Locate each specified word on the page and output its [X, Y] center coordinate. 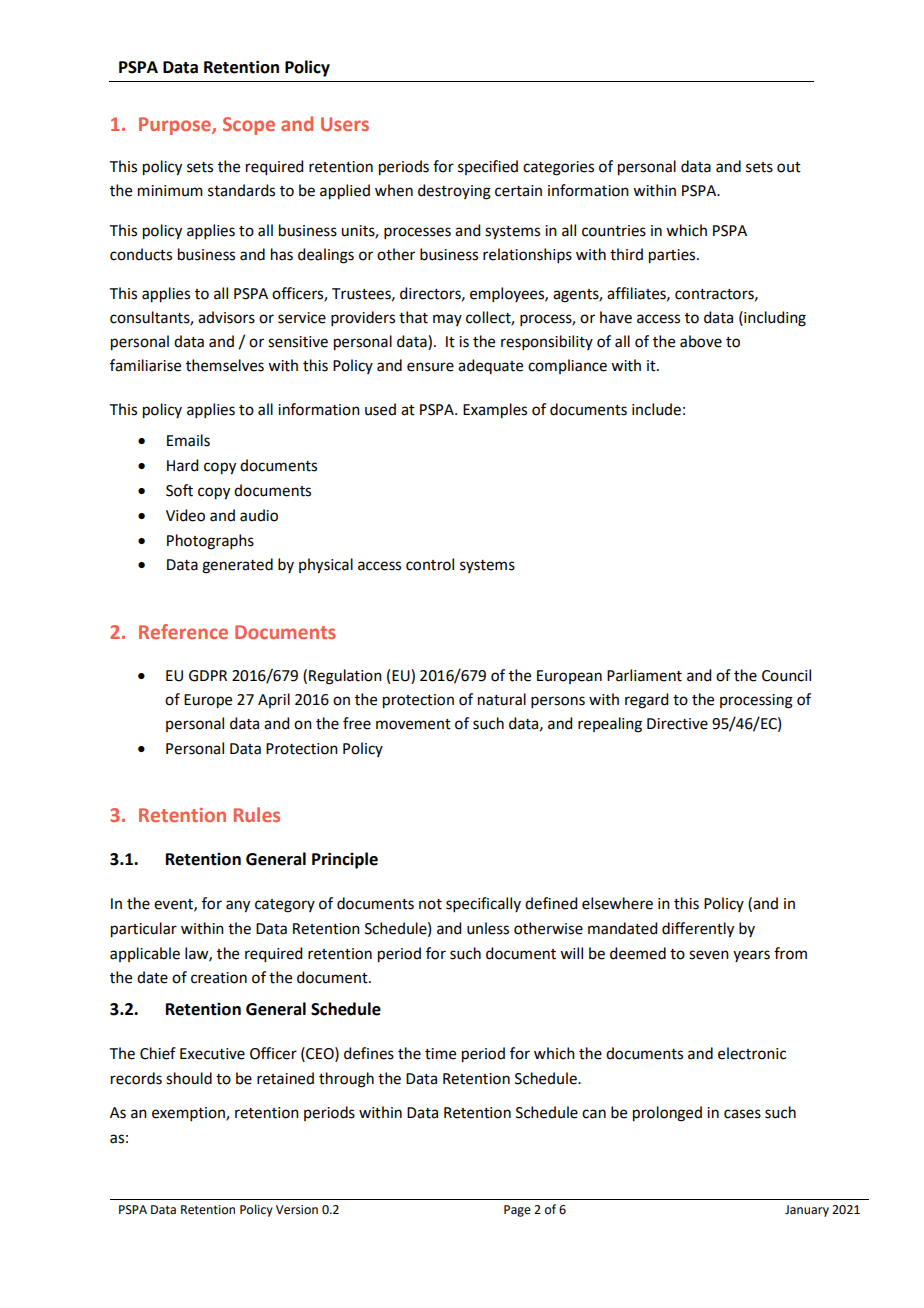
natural [502, 699]
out [789, 167]
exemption [189, 1114]
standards [241, 190]
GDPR [208, 676]
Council [786, 675]
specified [488, 167]
